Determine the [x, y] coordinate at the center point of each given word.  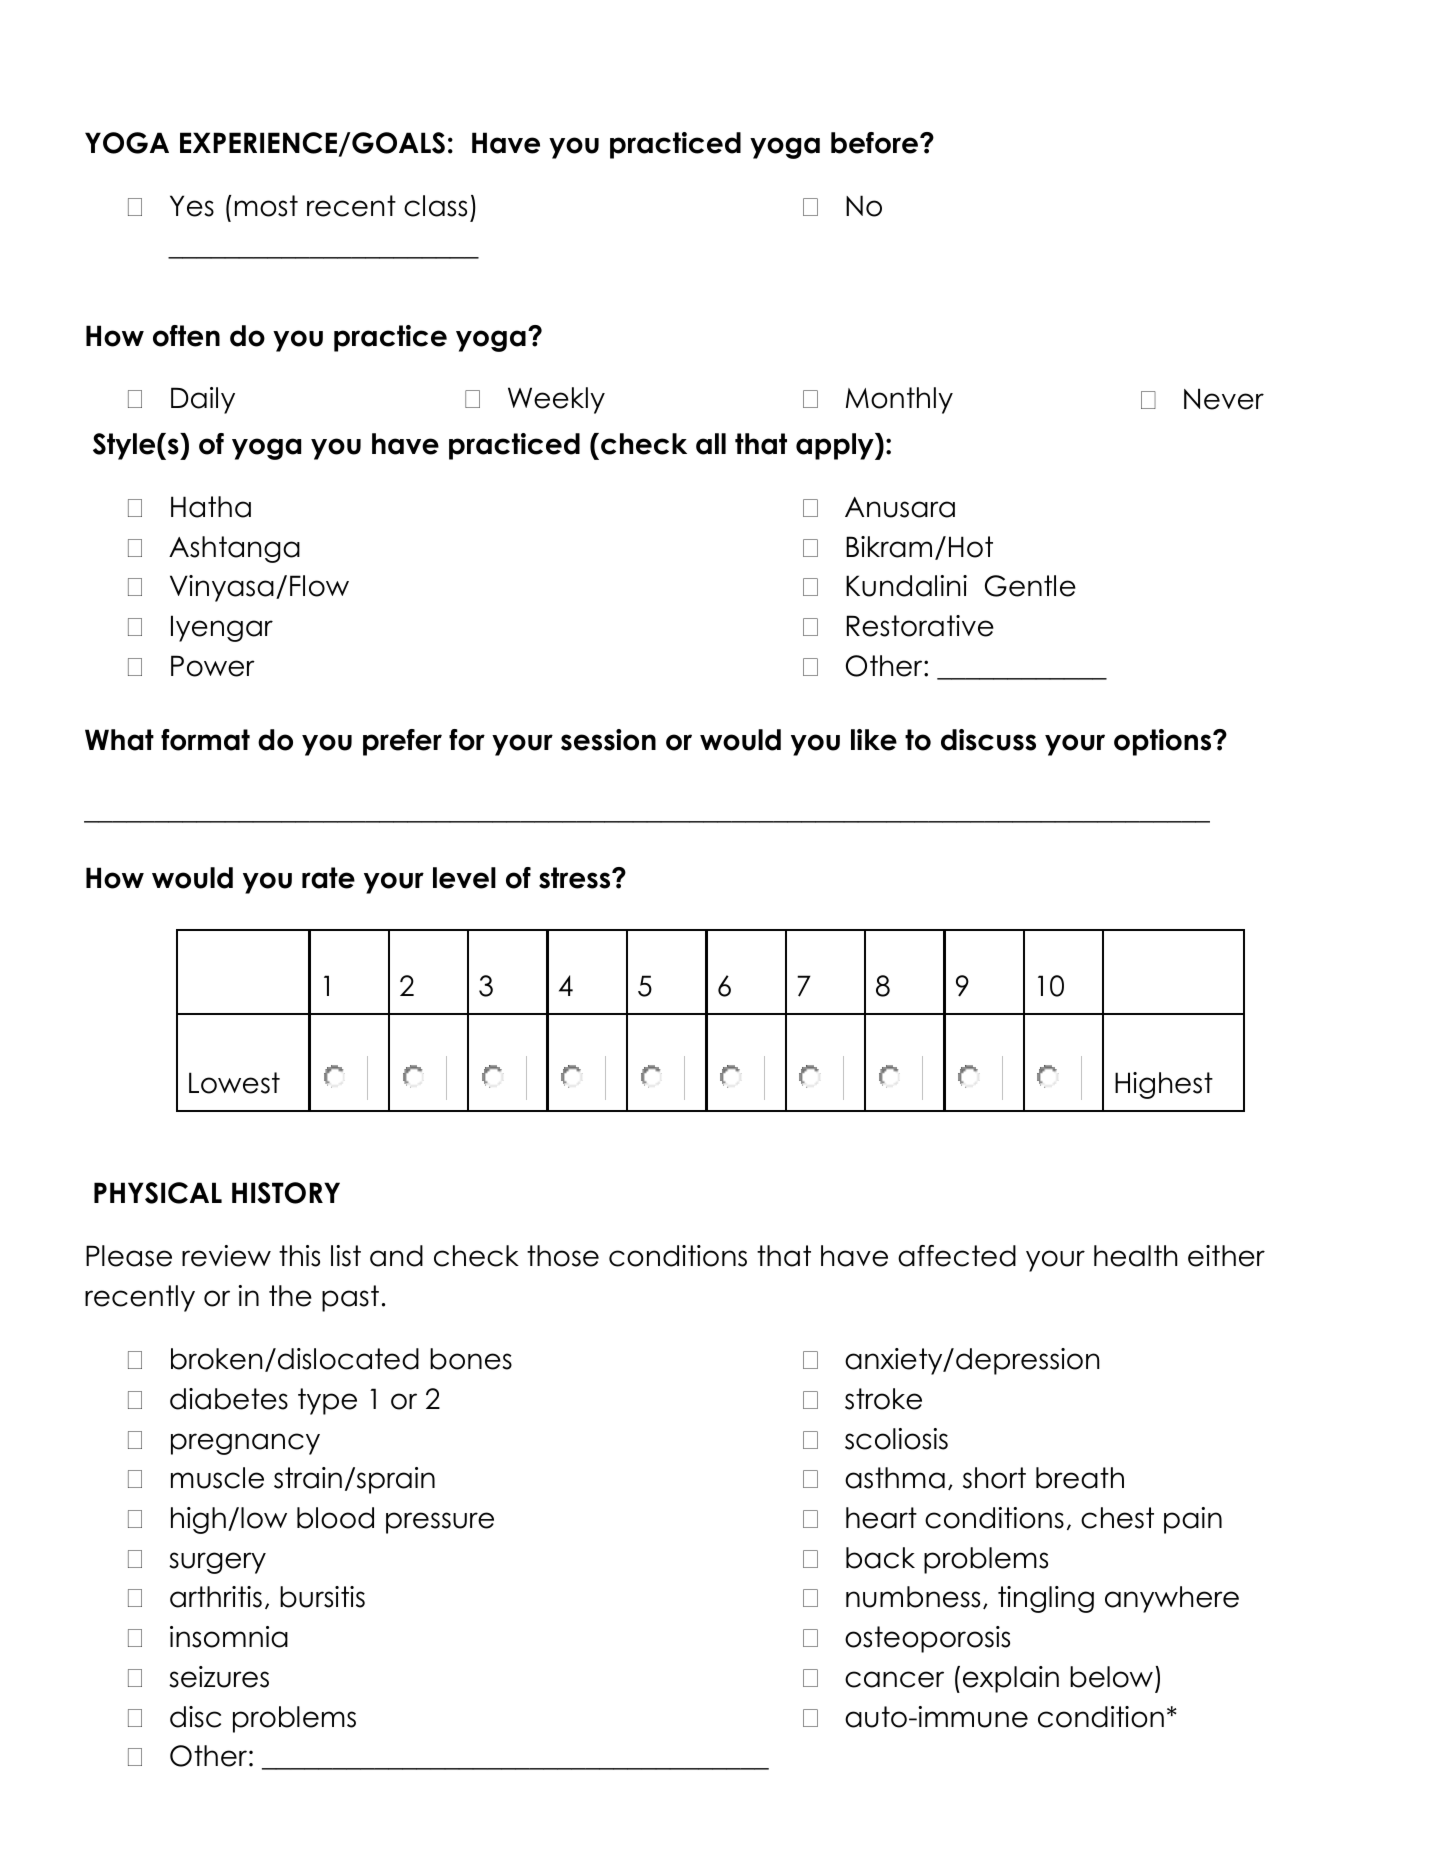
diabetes [229, 1399]
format [205, 740]
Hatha [211, 507]
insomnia [229, 1637]
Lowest [234, 1083]
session [608, 740]
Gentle [1030, 586]
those [563, 1256]
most [266, 206]
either [1226, 1256]
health [1135, 1256]
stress [576, 878]
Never [1224, 399]
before [874, 143]
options [1164, 742]
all [711, 444]
